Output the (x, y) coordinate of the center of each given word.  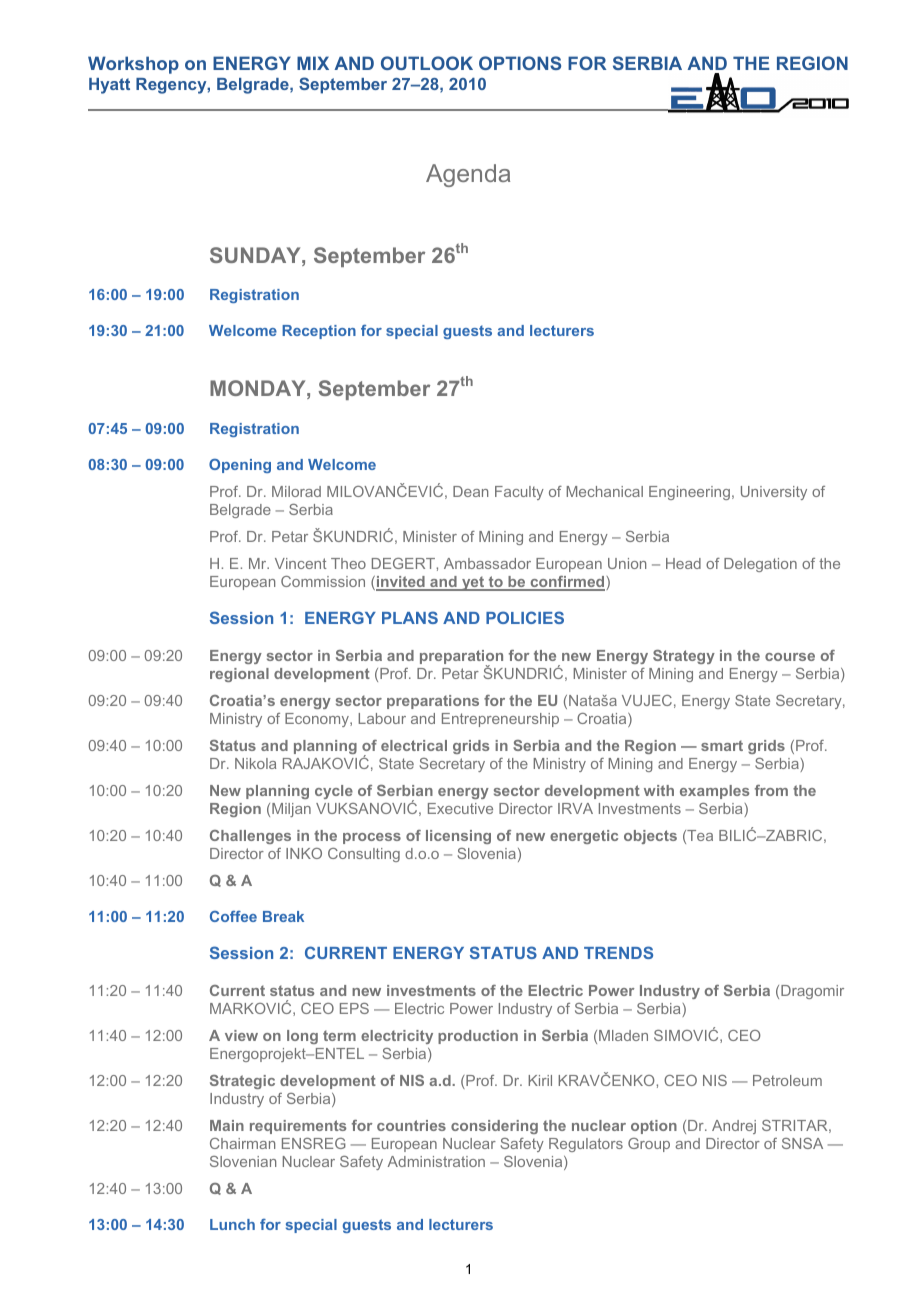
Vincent (301, 563)
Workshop (133, 65)
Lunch (232, 1224)
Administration (436, 1161)
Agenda (468, 175)
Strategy (684, 657)
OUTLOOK (427, 63)
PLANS (410, 617)
